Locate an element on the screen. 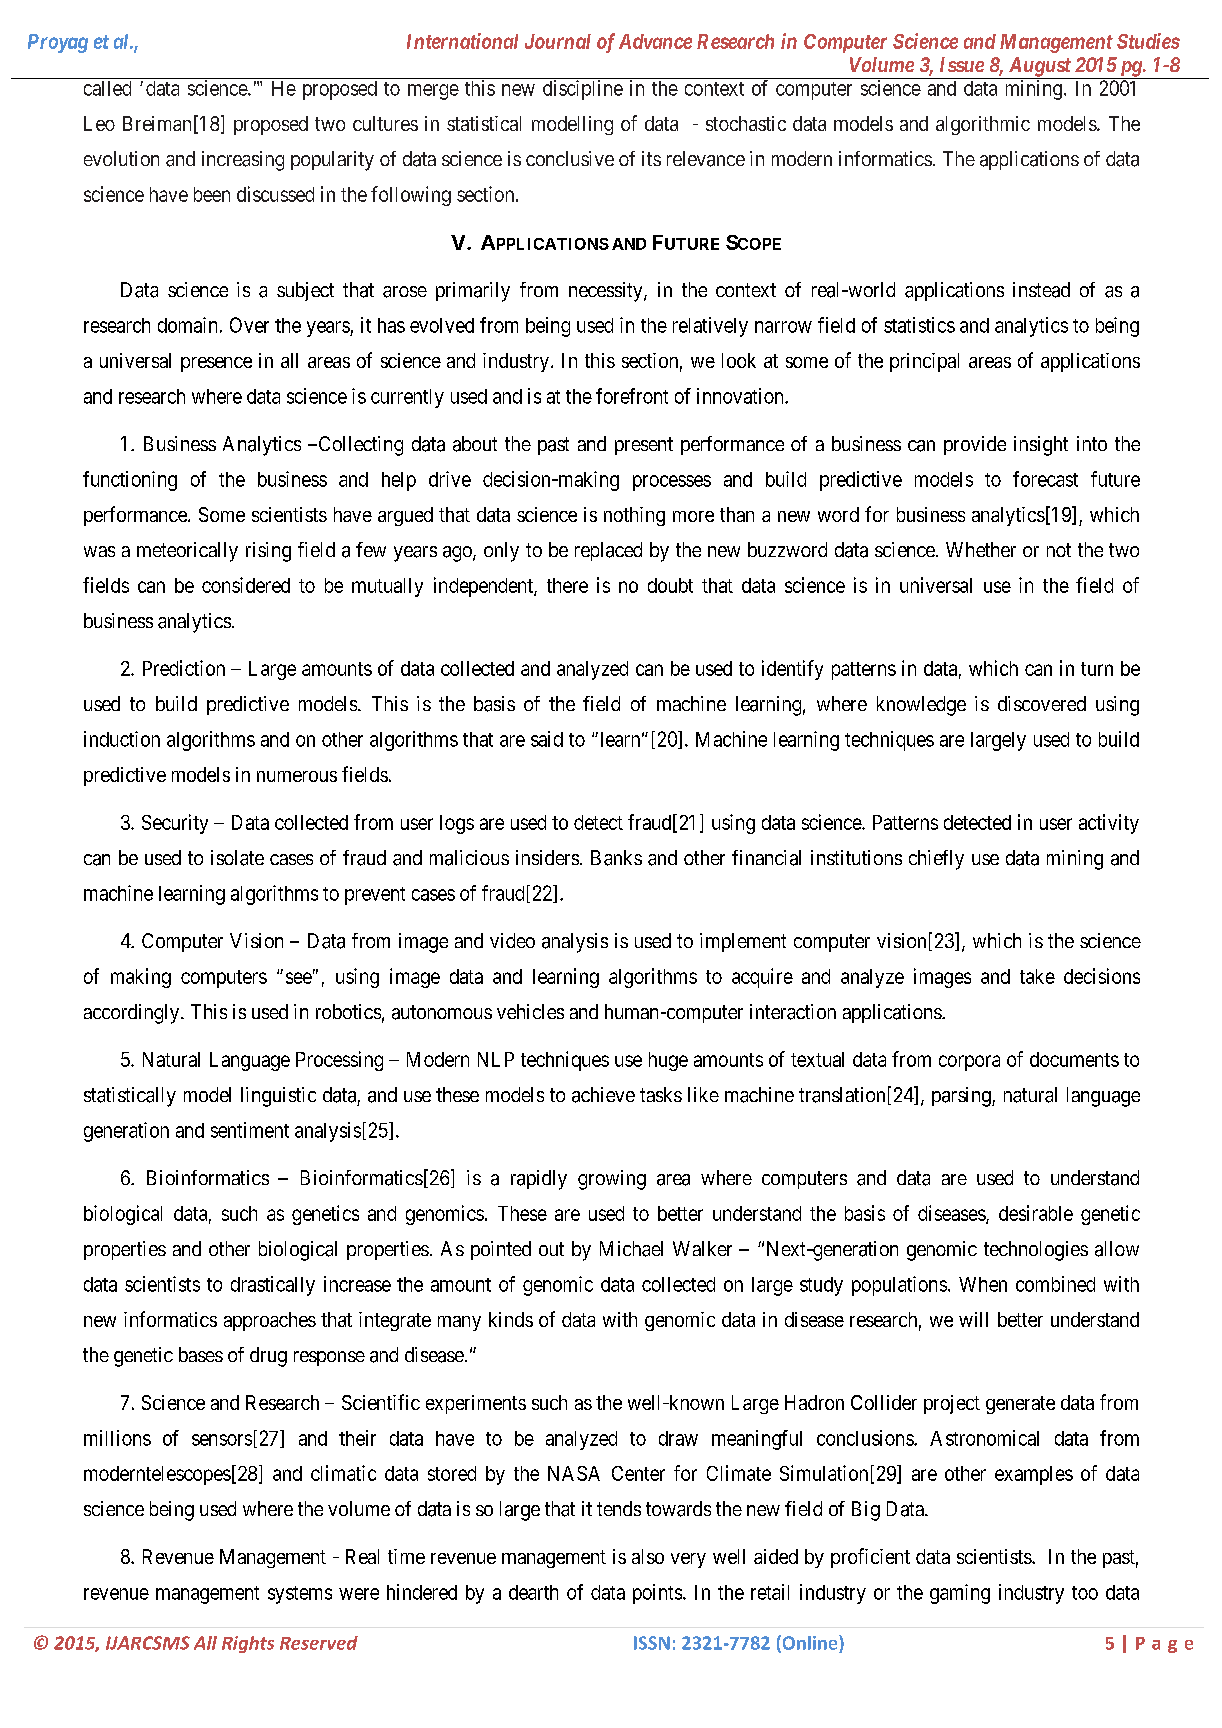 Image resolution: width=1222 pixels, height=1728 pixels. said is located at coordinates (547, 739).
